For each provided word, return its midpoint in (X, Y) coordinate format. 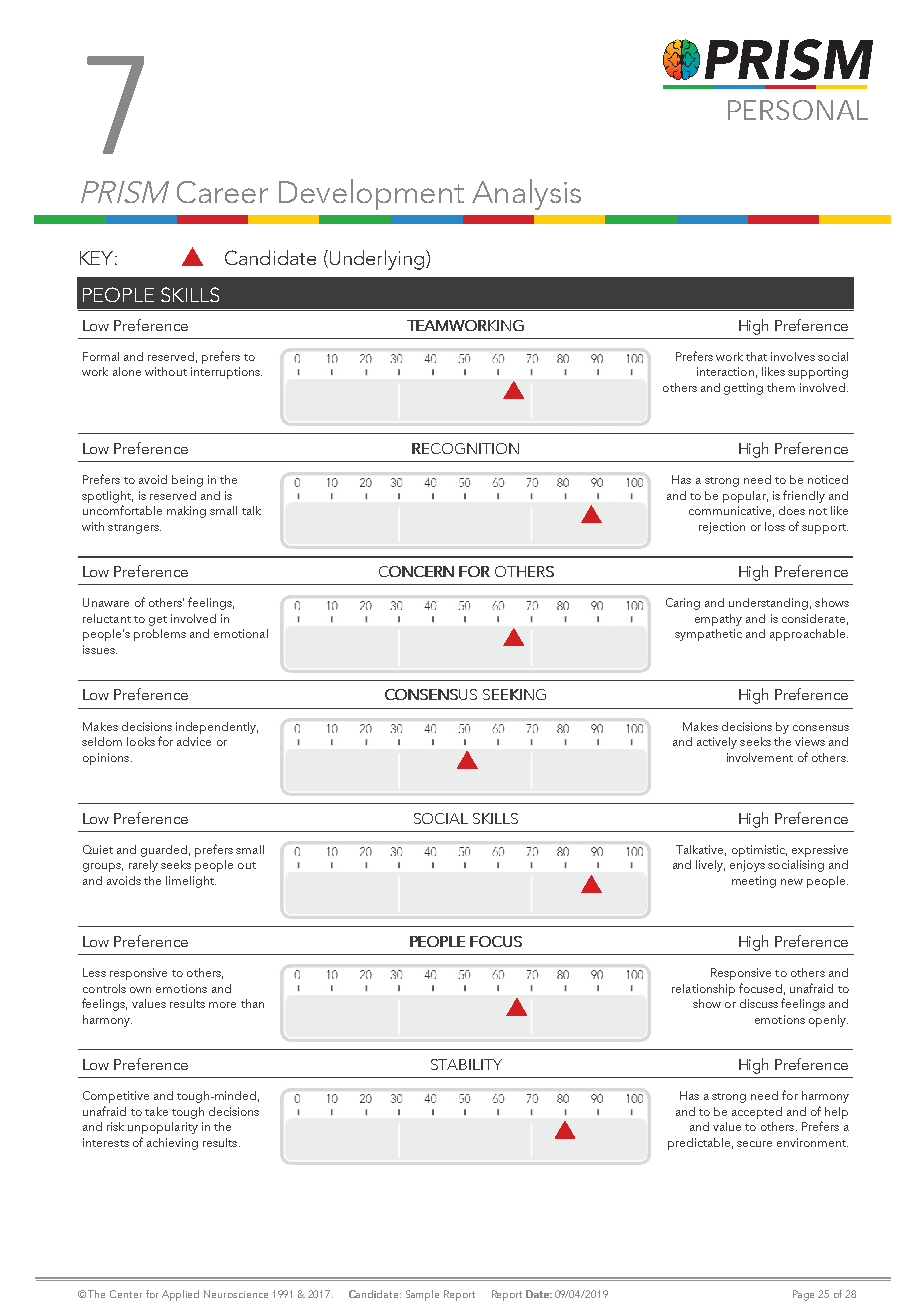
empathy (718, 620)
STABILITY (466, 1064)
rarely (143, 866)
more (222, 1005)
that (756, 356)
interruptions (226, 373)
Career (222, 192)
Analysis (526, 194)
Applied (180, 1295)
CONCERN (416, 571)
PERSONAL (798, 110)
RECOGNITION (465, 448)
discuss (759, 1003)
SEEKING (514, 694)
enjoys (747, 866)
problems (160, 635)
